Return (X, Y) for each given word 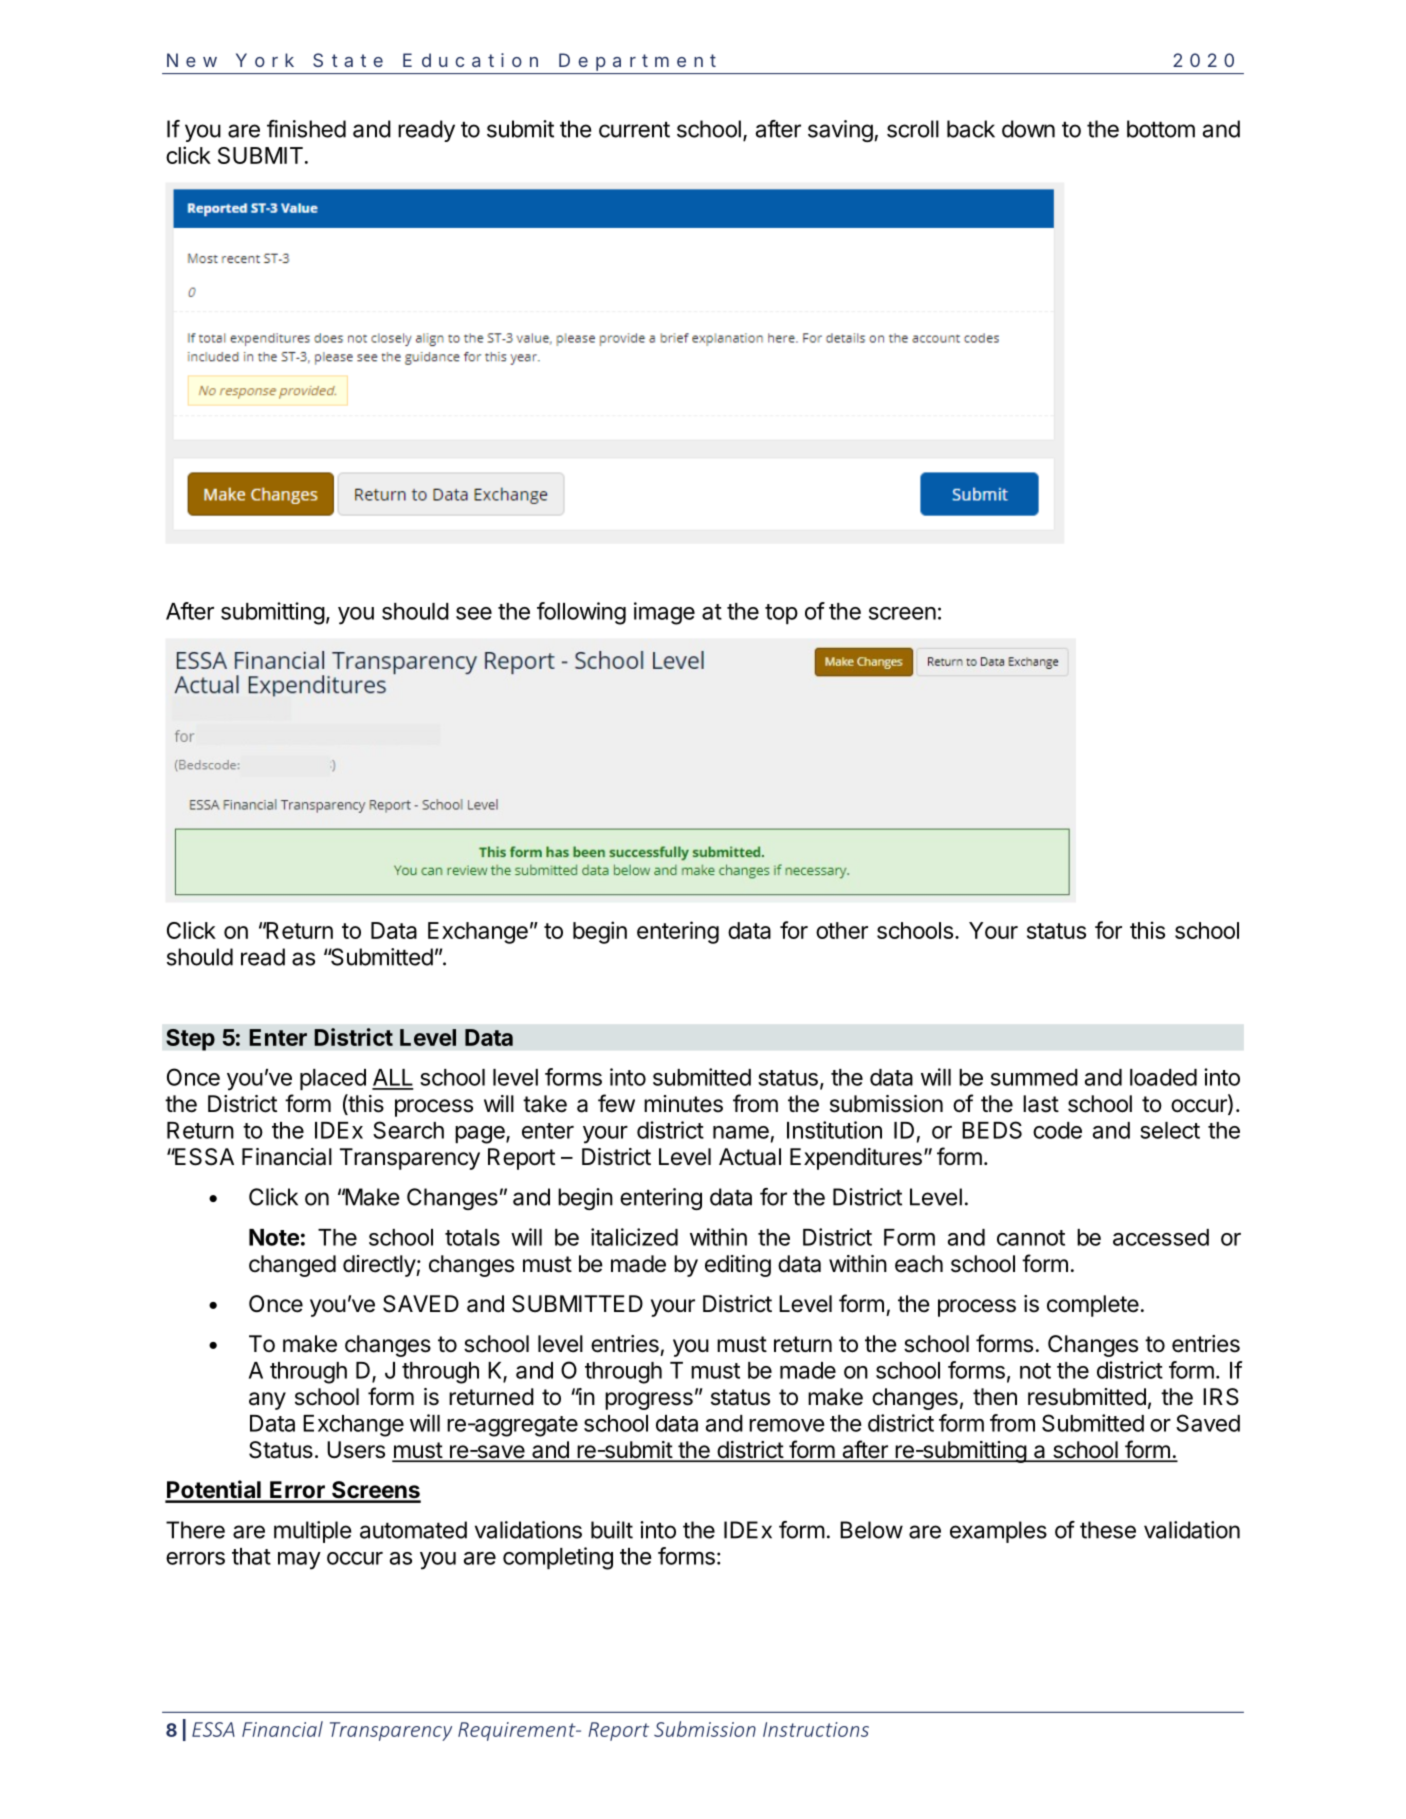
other (842, 930)
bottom (1161, 129)
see (474, 613)
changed (292, 1266)
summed (1034, 1077)
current (634, 129)
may (299, 1561)
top (781, 614)
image (664, 613)
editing (738, 1266)
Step (190, 1040)
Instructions (816, 1729)
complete (1093, 1306)
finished (306, 129)
